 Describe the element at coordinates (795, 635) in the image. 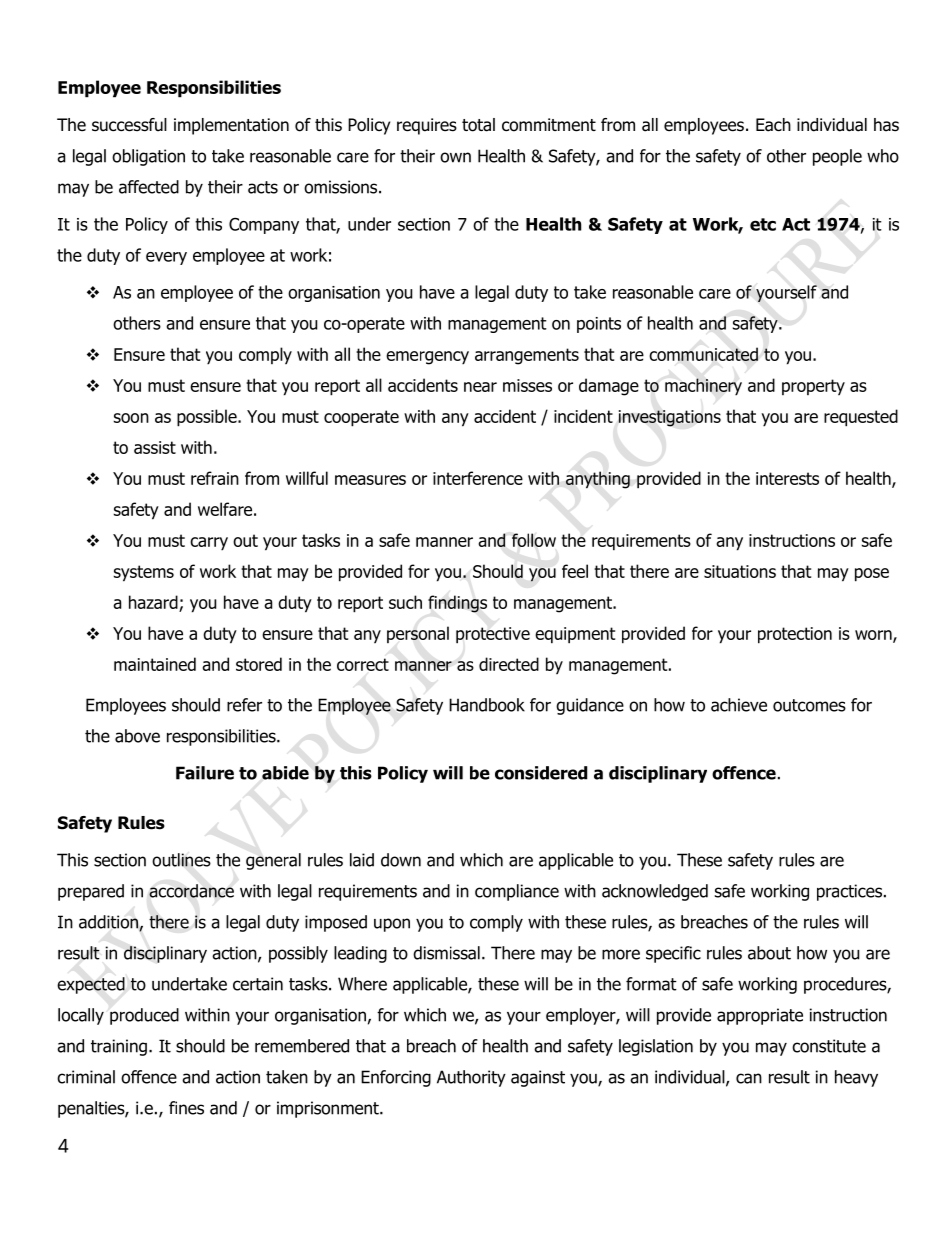

I see `protection` at that location.
